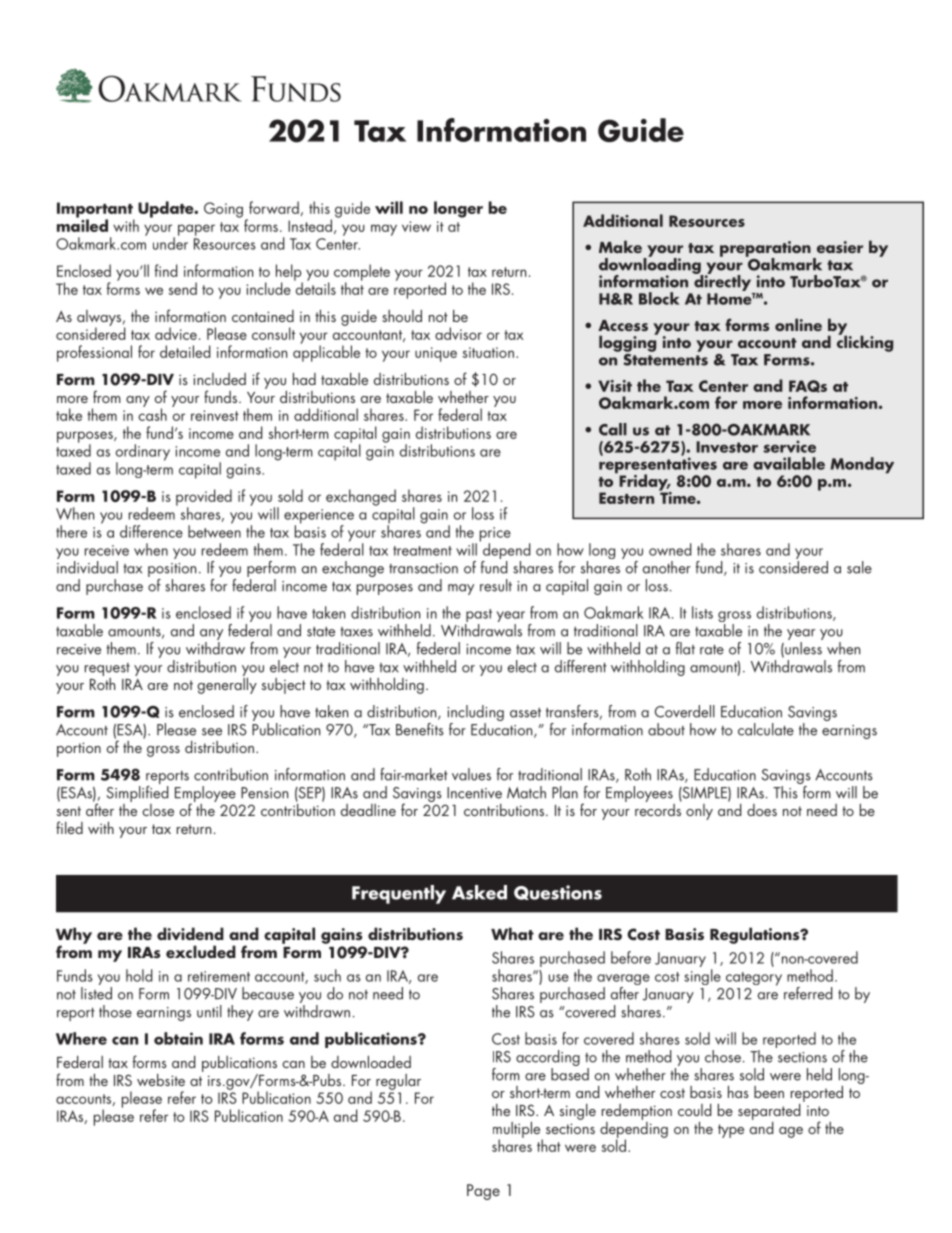 The image size is (952, 1233). Describe the element at coordinates (143, 453) in the screenshot. I see `ordinary` at that location.
